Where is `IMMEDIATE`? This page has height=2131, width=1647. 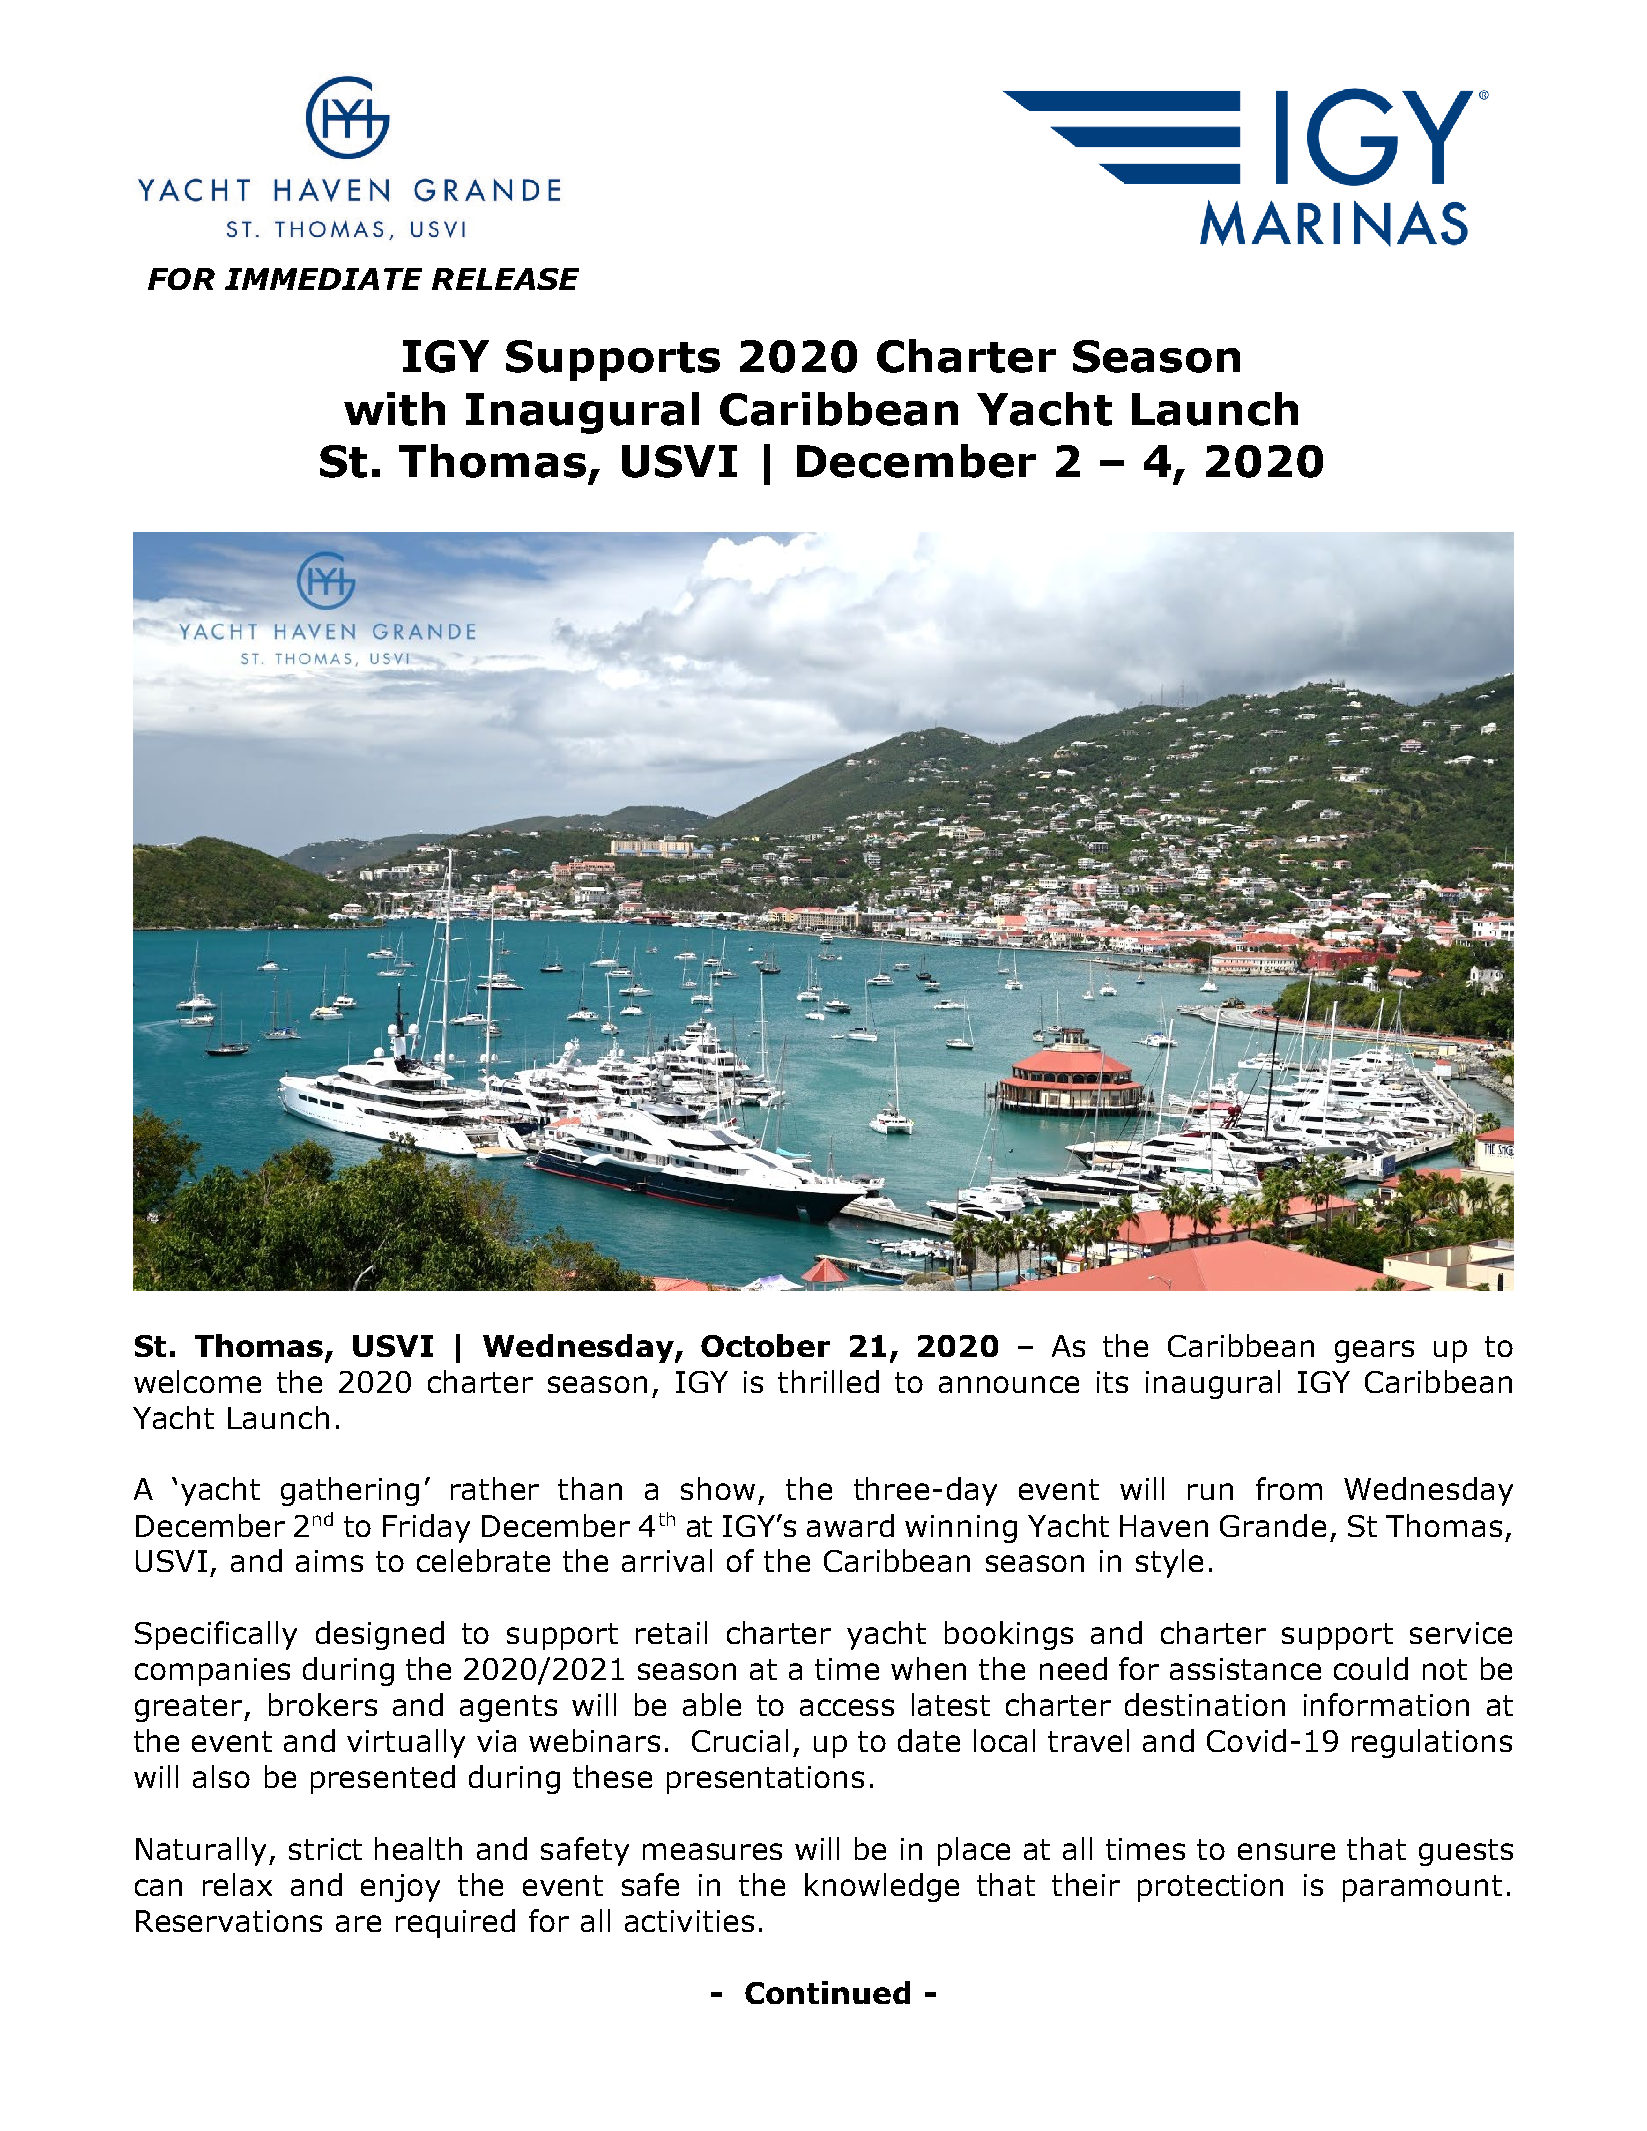 IMMEDIATE is located at coordinates (323, 279).
